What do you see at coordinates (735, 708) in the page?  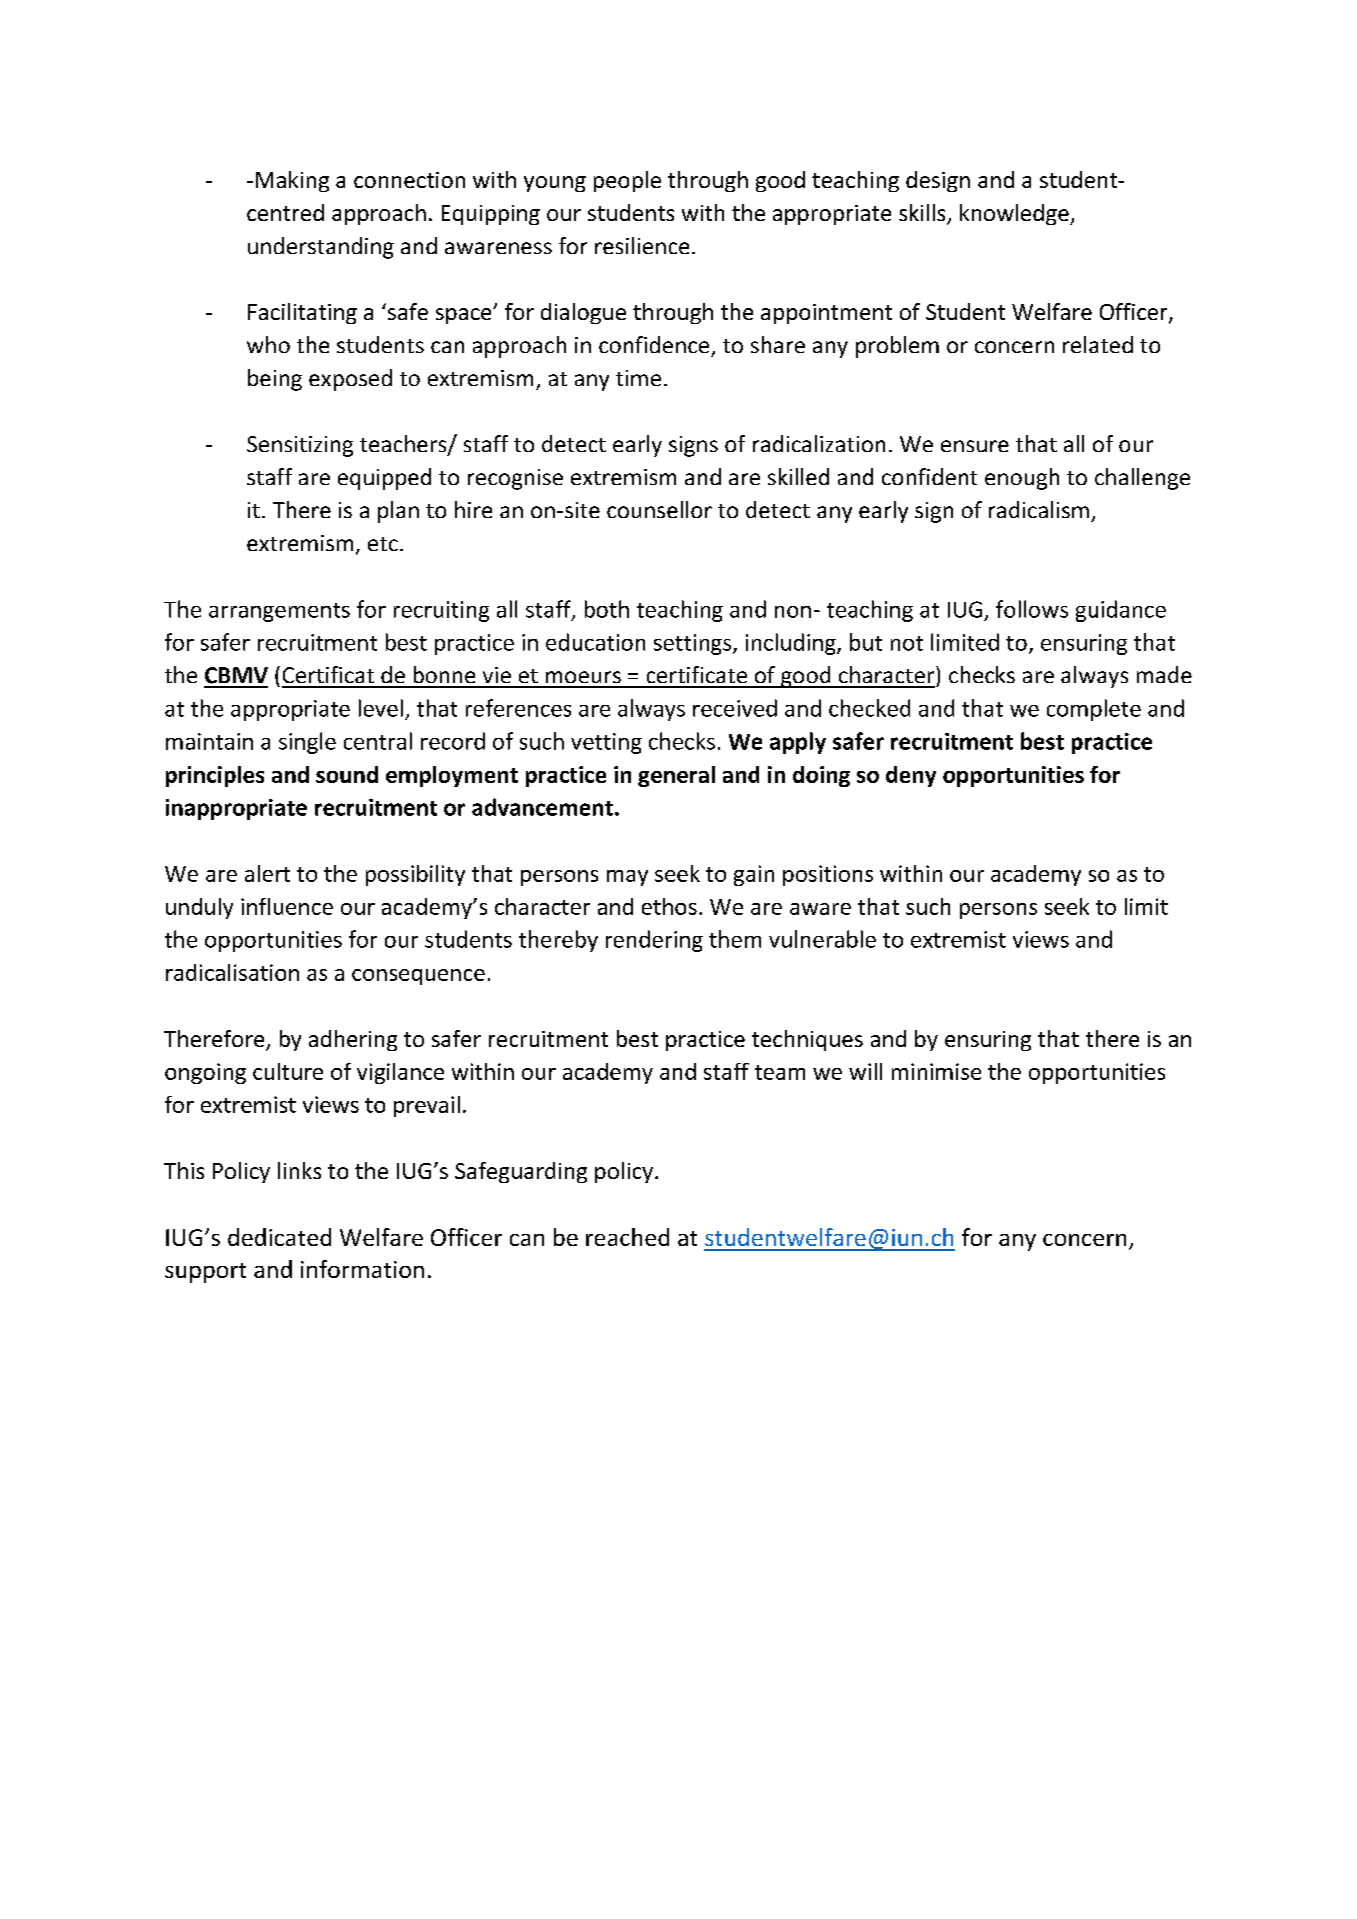 I see `received` at bounding box center [735, 708].
